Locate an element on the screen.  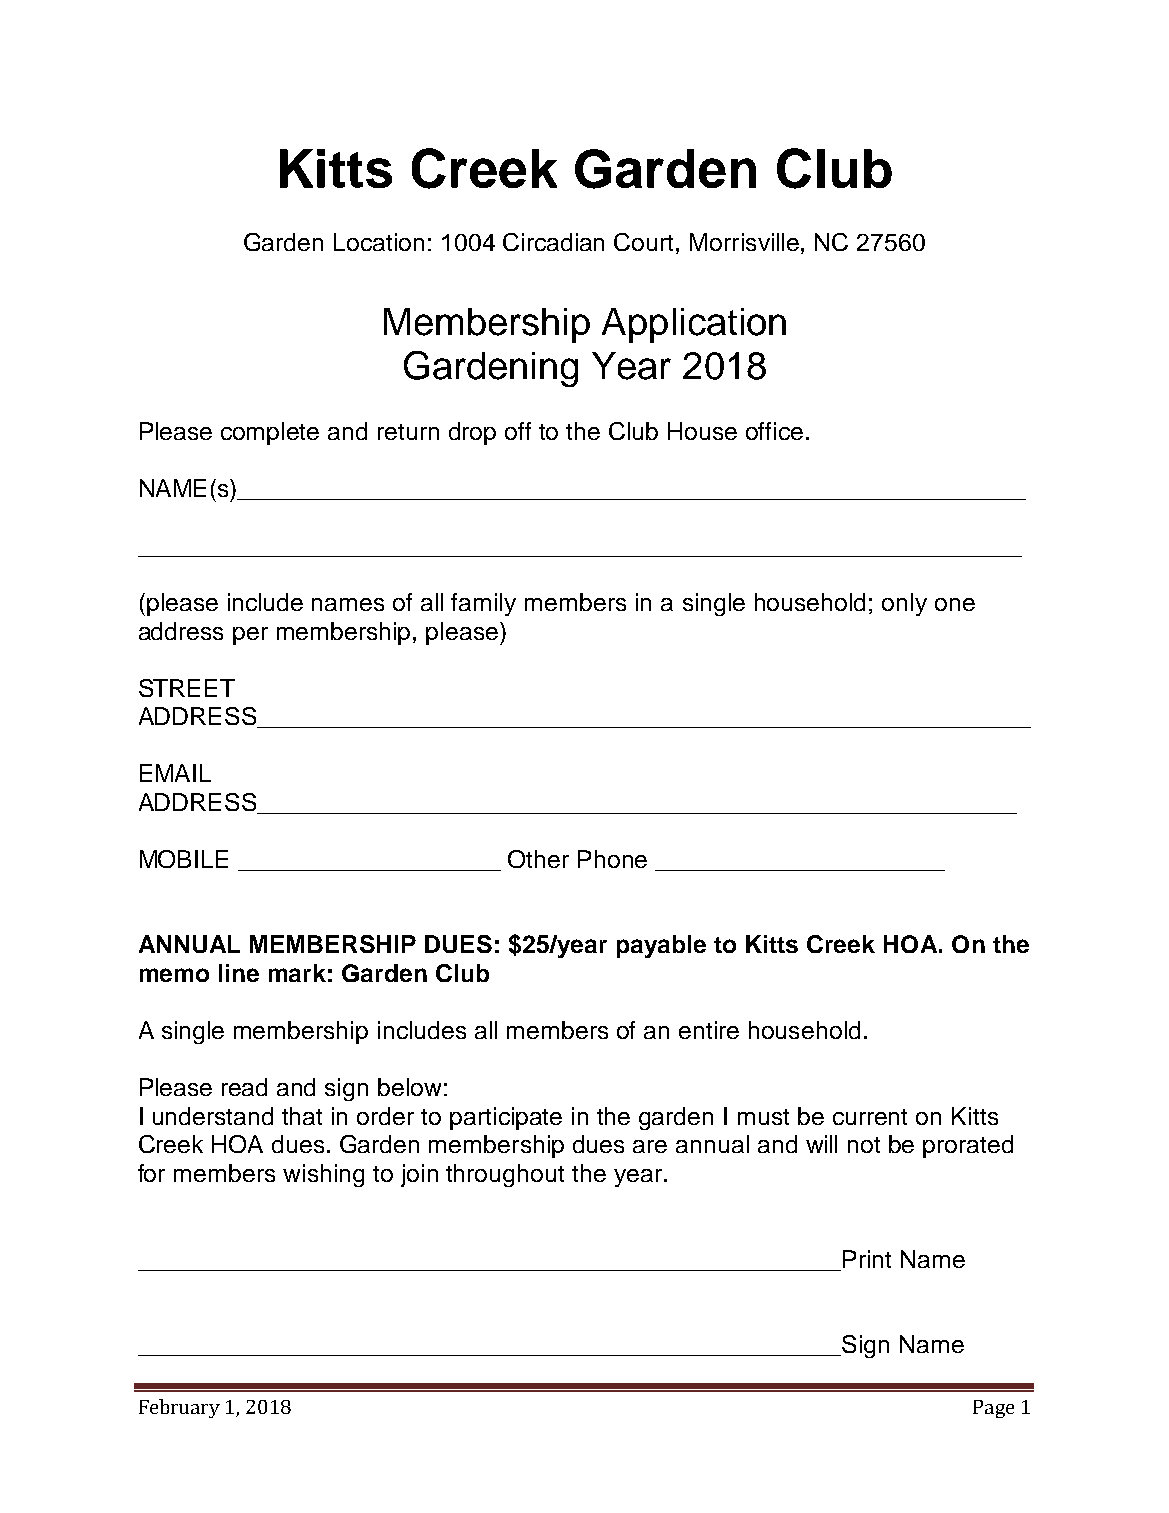
MOBILE is located at coordinates (184, 859).
